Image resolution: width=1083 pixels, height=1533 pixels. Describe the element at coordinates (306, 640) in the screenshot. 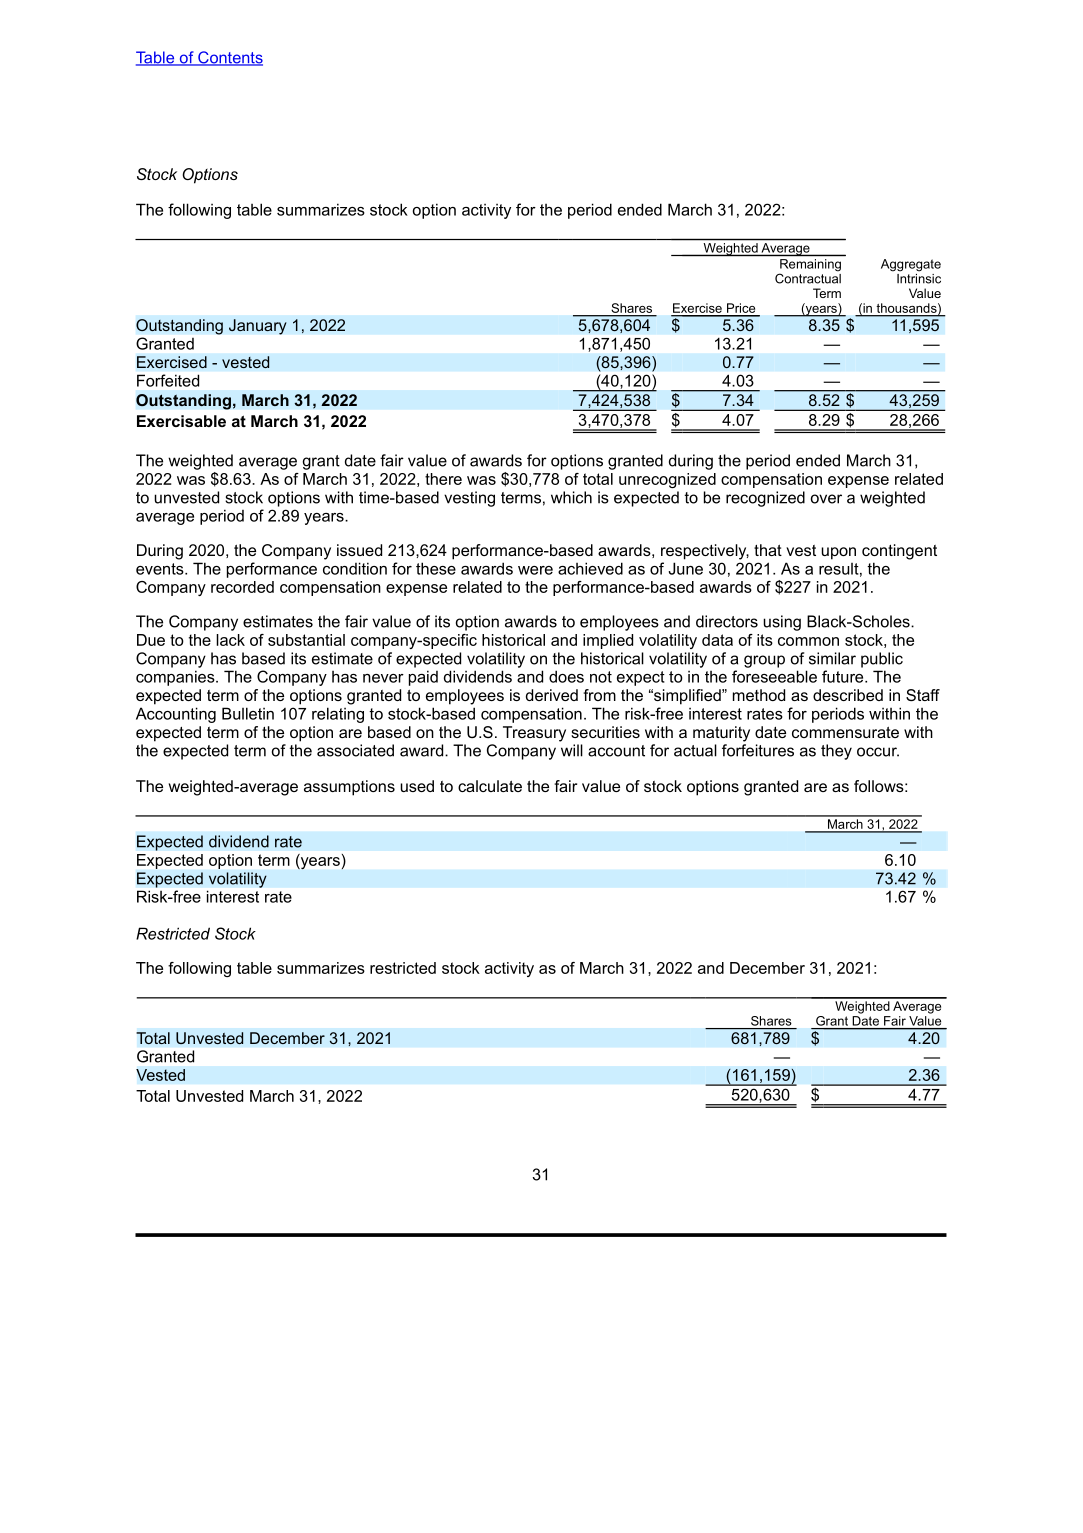

I see `substantial` at that location.
